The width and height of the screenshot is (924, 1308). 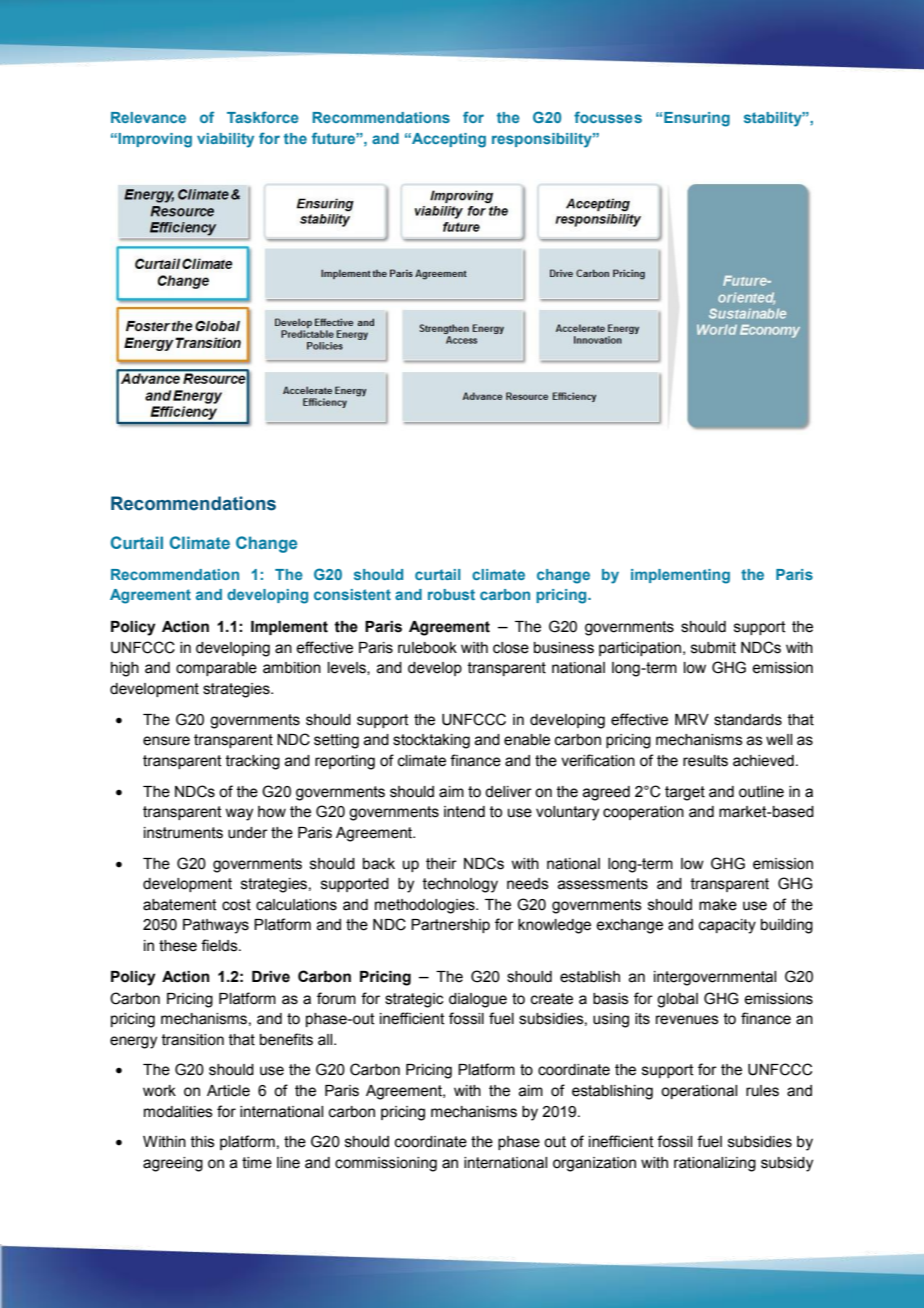 I want to click on viability, so click(x=225, y=140).
